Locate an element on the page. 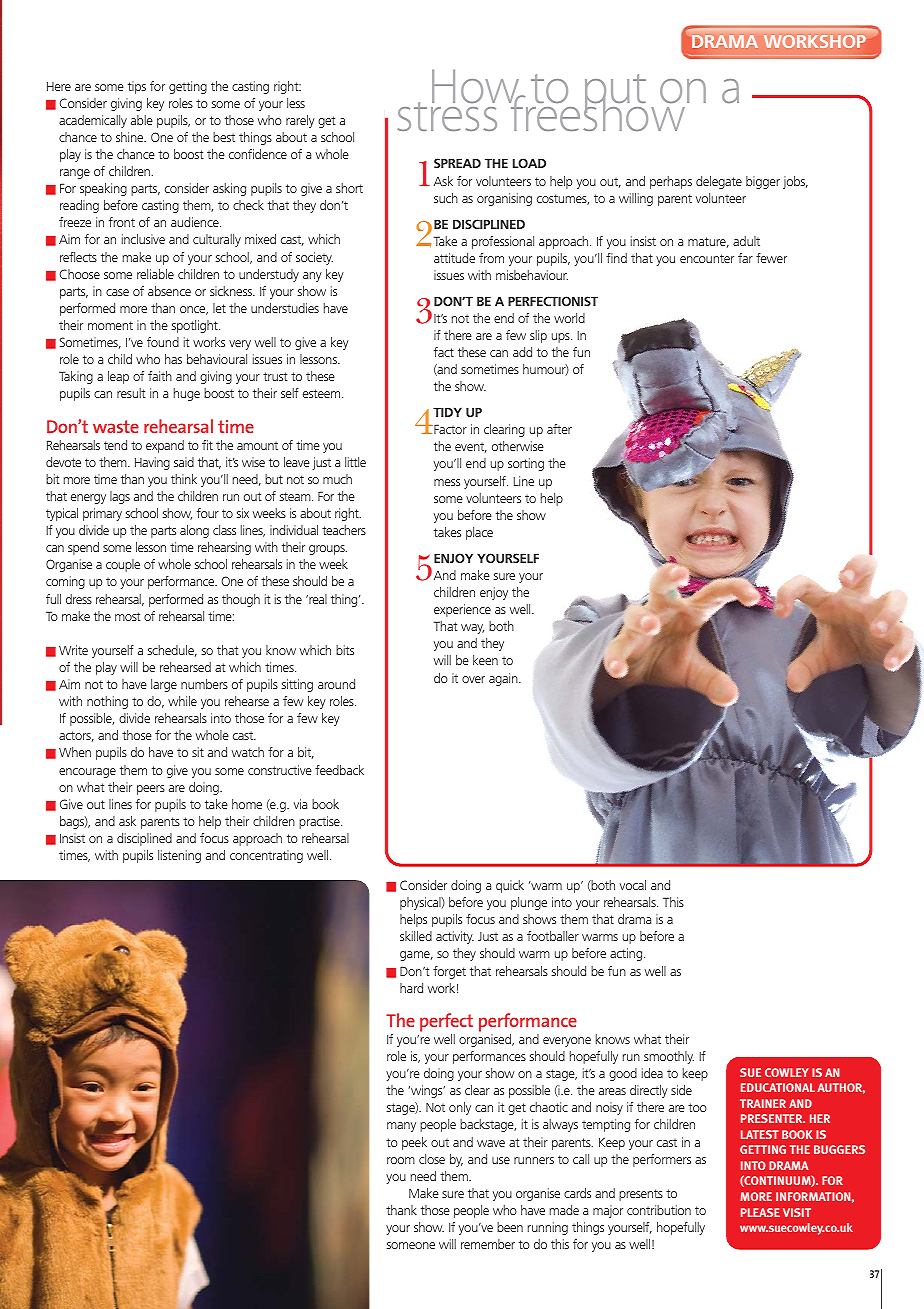 This page has width=924, height=1309. large is located at coordinates (164, 685).
